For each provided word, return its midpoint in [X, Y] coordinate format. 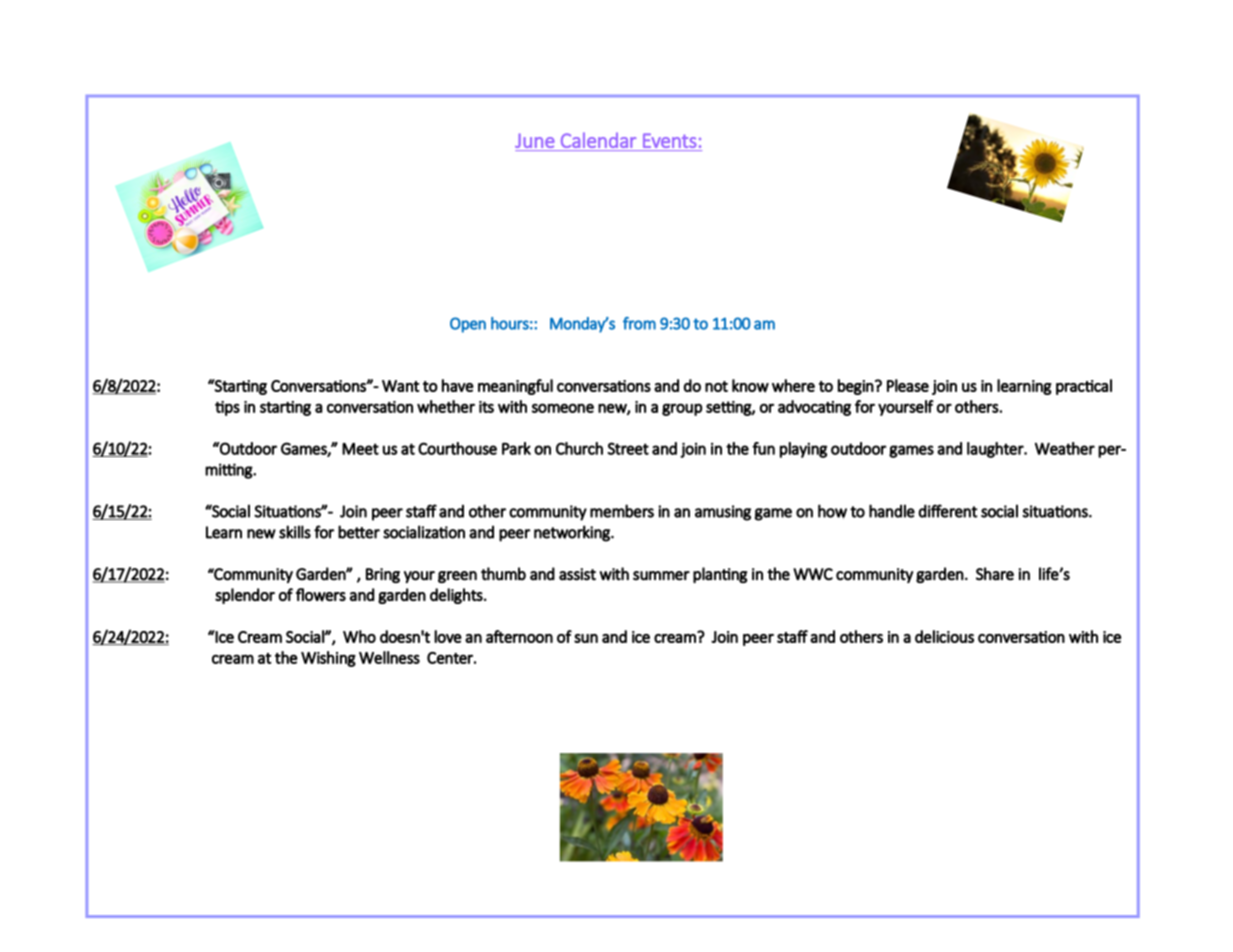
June [535, 140]
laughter [996, 450]
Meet [360, 449]
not [716, 386]
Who [359, 636]
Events [669, 140]
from [639, 323]
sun [586, 638]
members [622, 511]
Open [468, 325]
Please [908, 385]
